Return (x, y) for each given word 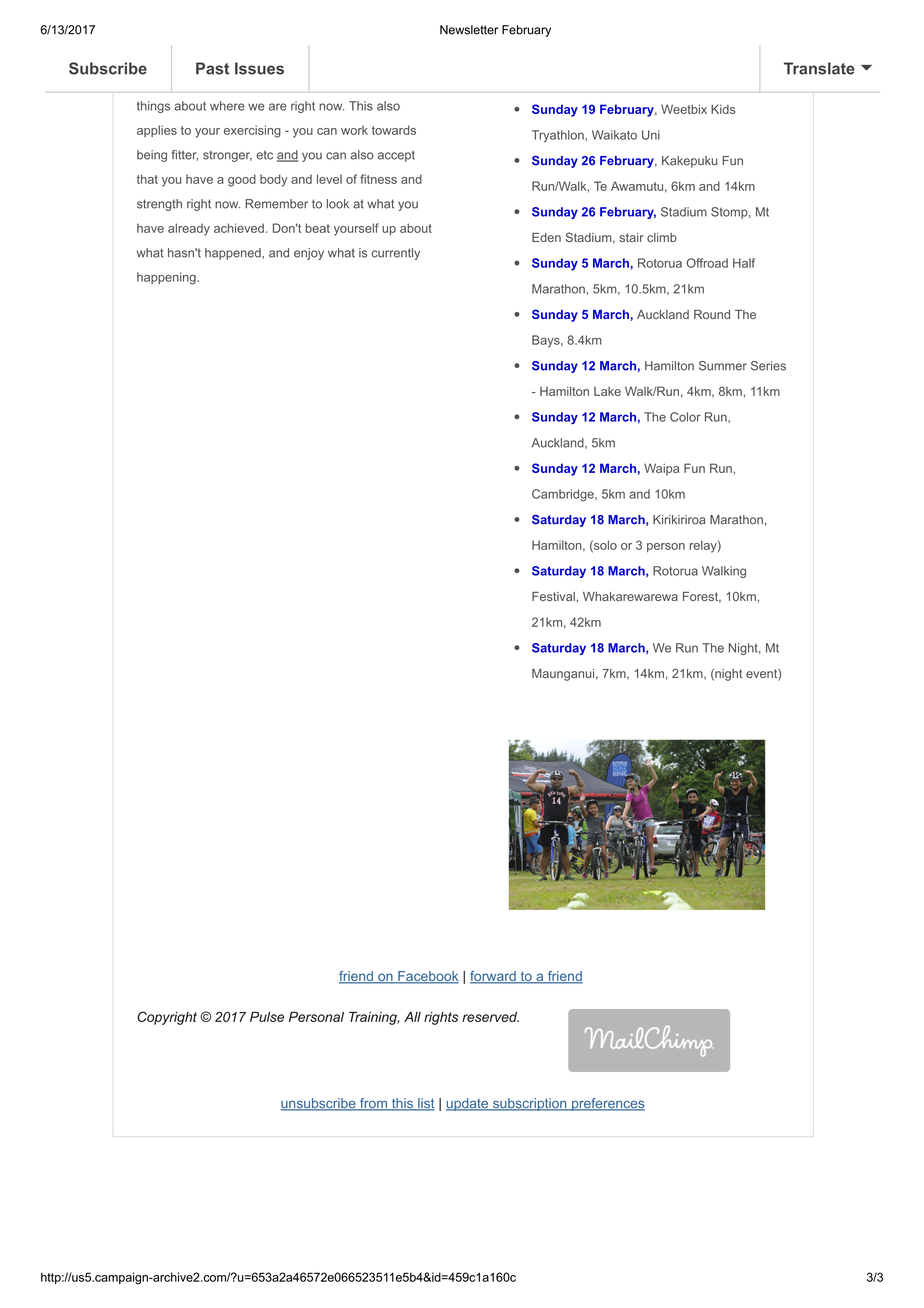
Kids (723, 109)
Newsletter (469, 30)
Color (685, 417)
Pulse (267, 1017)
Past (212, 68)
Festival (553, 596)
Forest (702, 597)
